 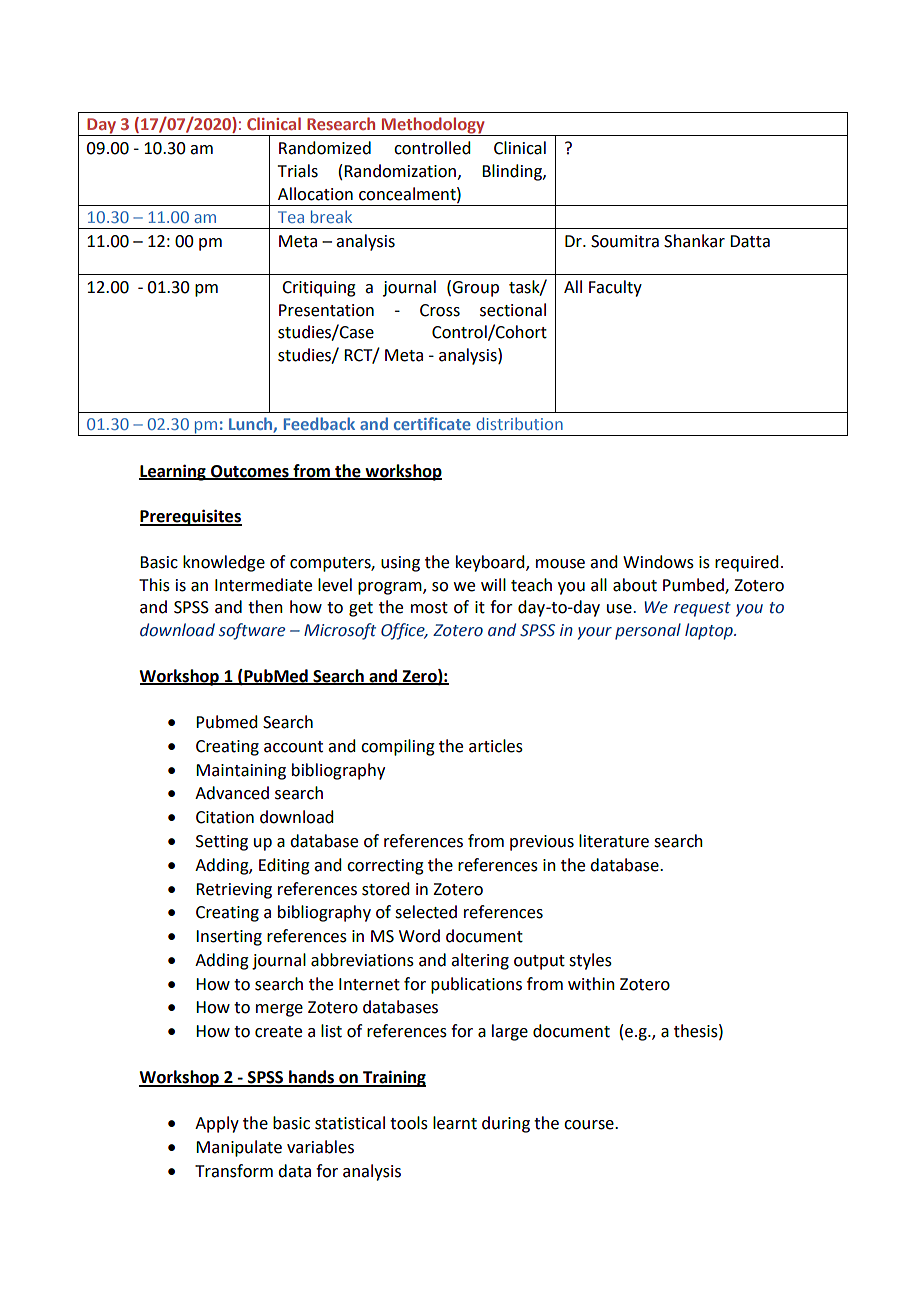 What do you see at coordinates (658, 562) in the page?
I see `Windows` at bounding box center [658, 562].
